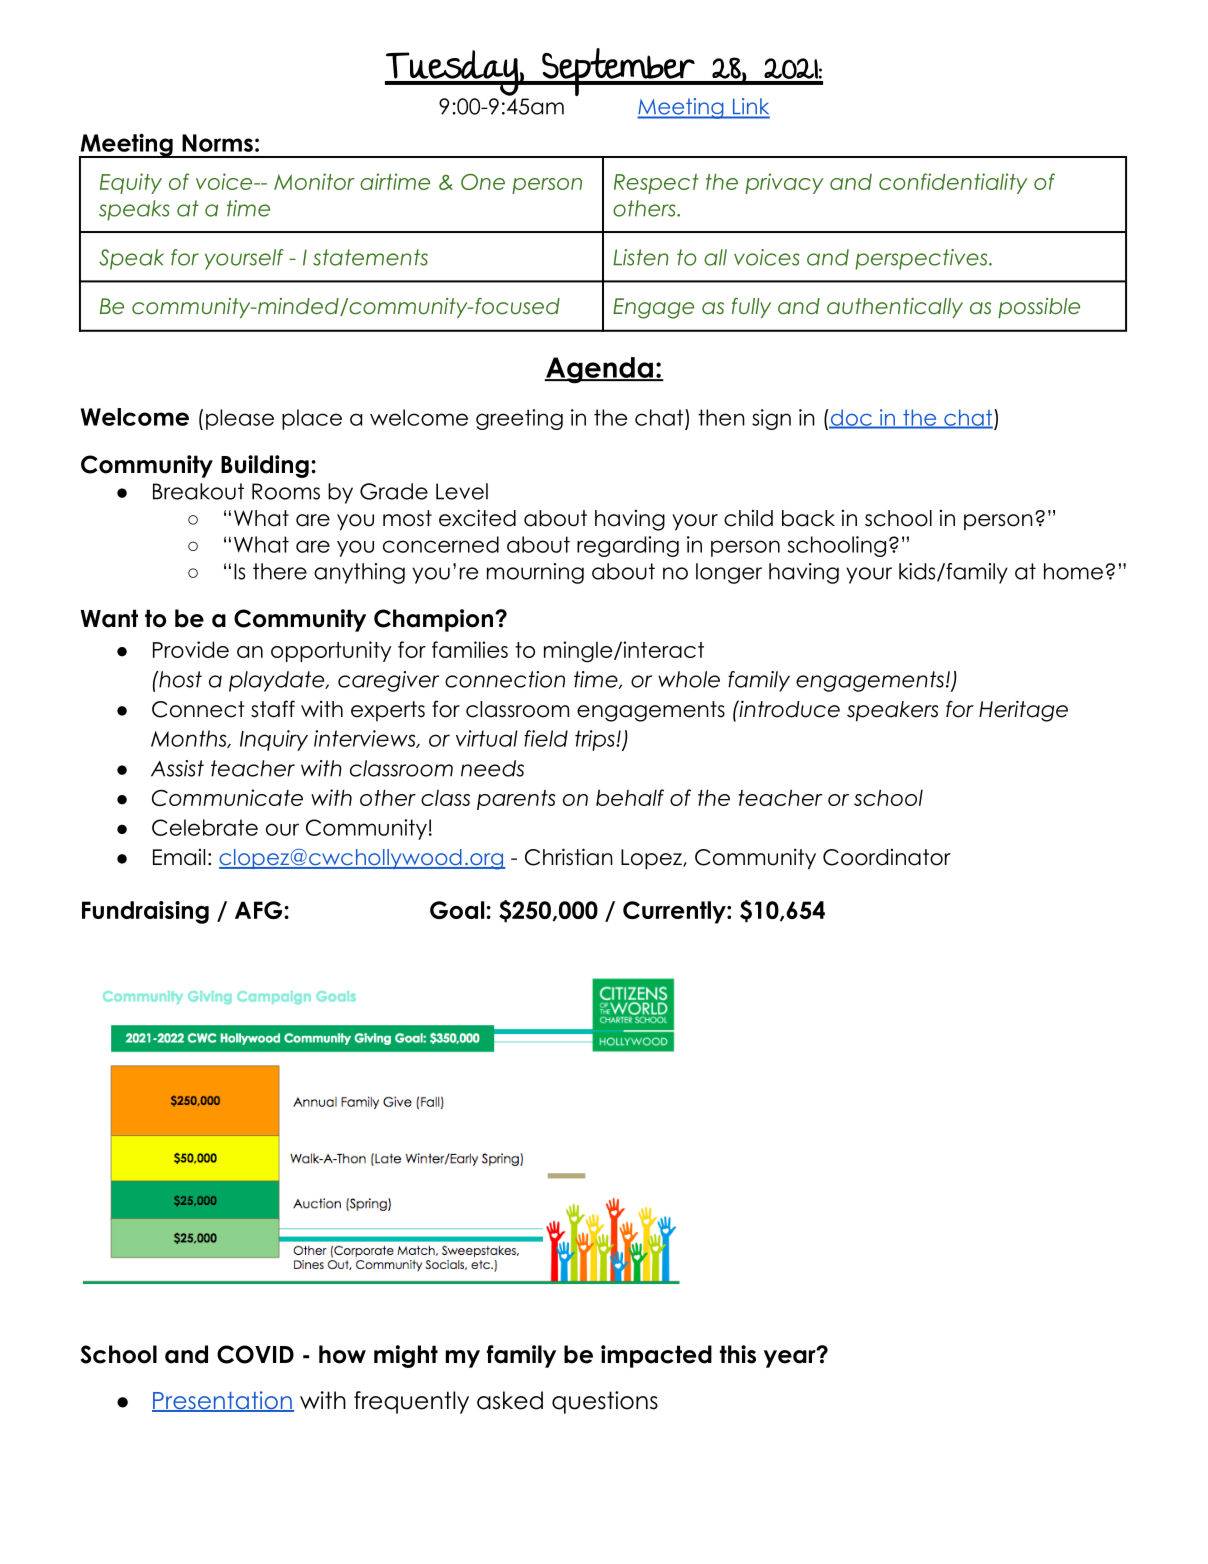 This screenshot has width=1208, height=1564. I want to click on September, so click(617, 73).
